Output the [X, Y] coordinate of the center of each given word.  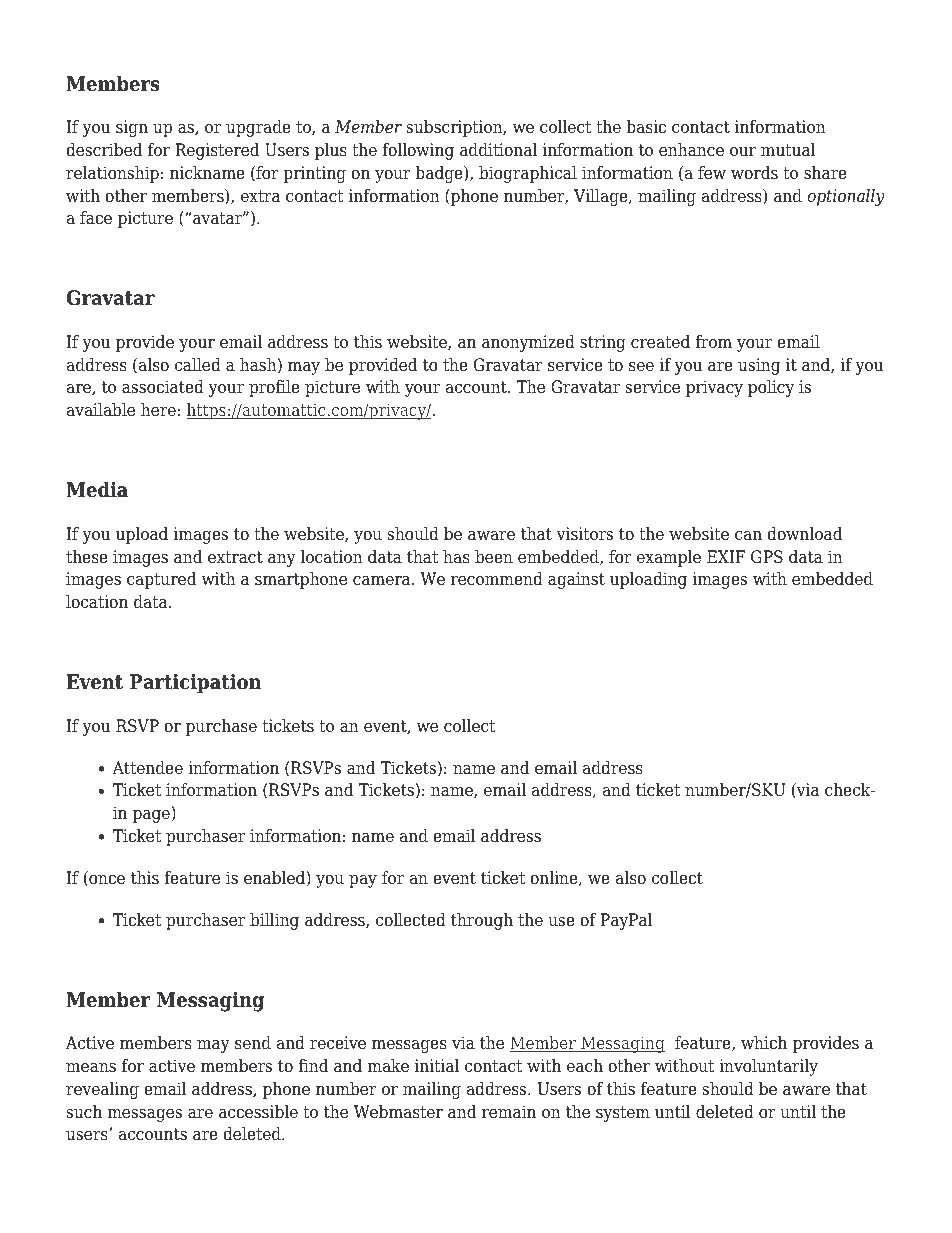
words [754, 173]
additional [498, 150]
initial [437, 1065]
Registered [217, 151]
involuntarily [769, 1067]
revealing [102, 1090]
